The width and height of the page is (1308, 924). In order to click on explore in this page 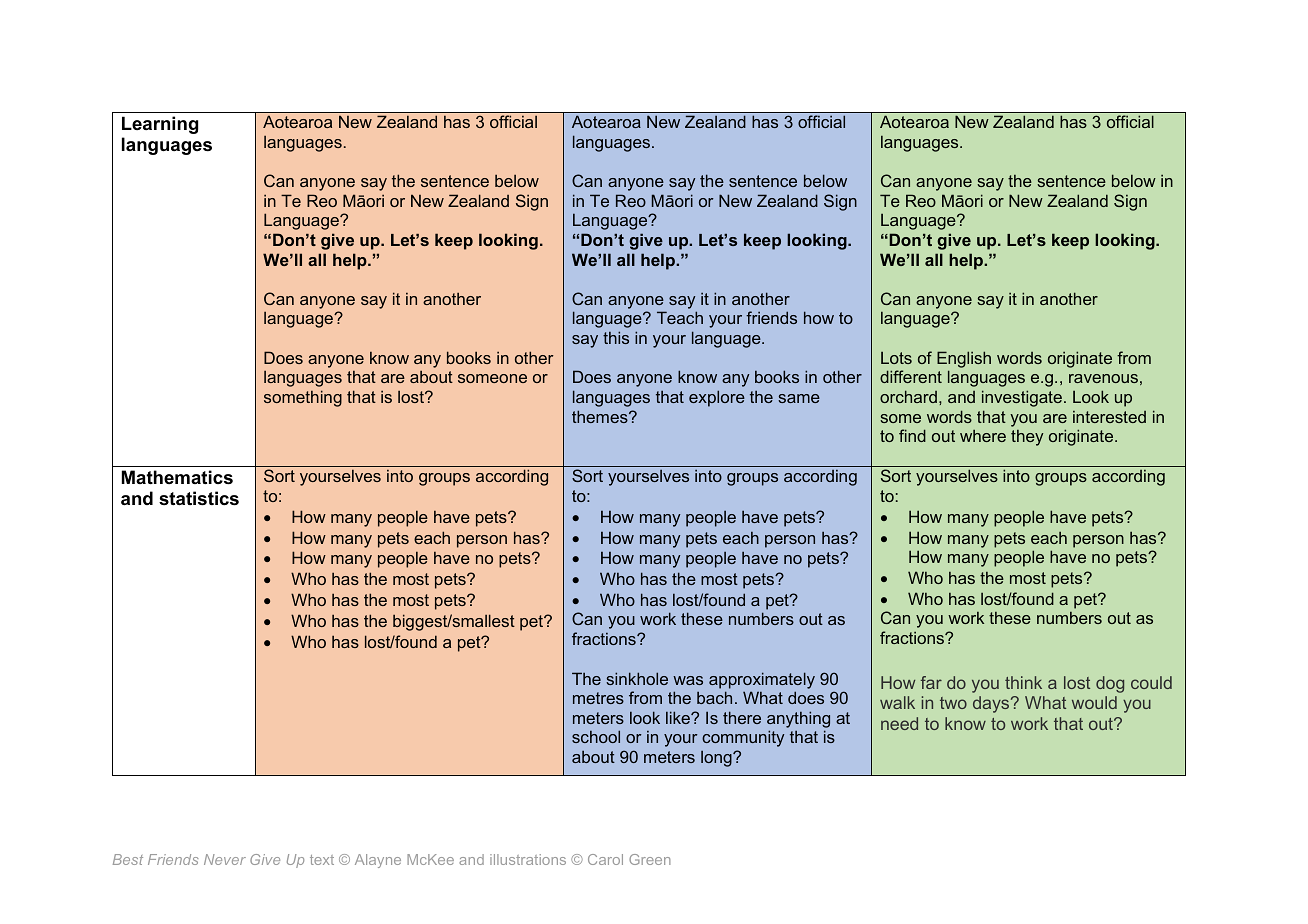, I will do `click(717, 398)`.
